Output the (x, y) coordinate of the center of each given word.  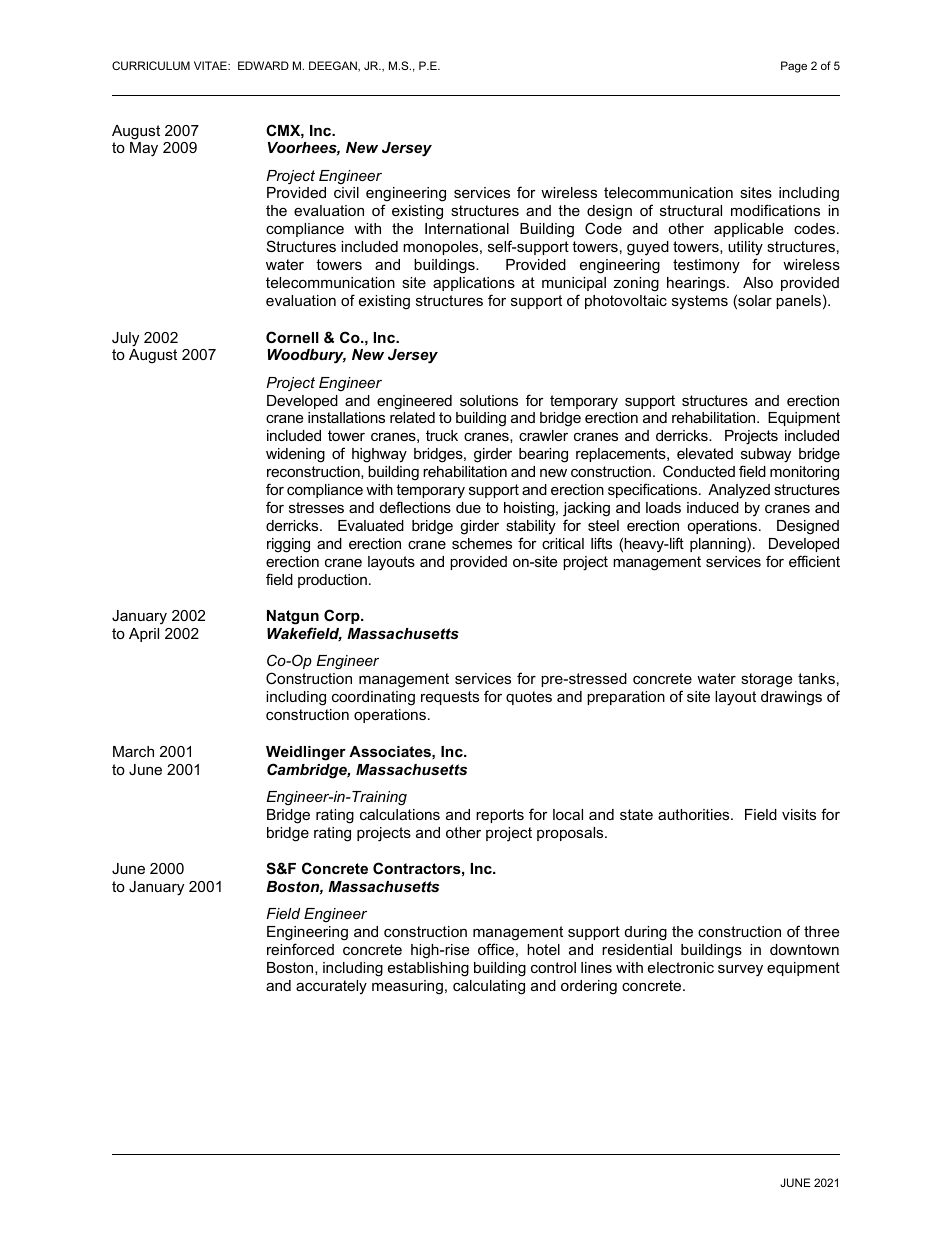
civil (346, 192)
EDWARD (263, 65)
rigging (288, 545)
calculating (489, 987)
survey (740, 970)
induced (713, 507)
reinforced (300, 949)
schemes (482, 543)
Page (794, 67)
